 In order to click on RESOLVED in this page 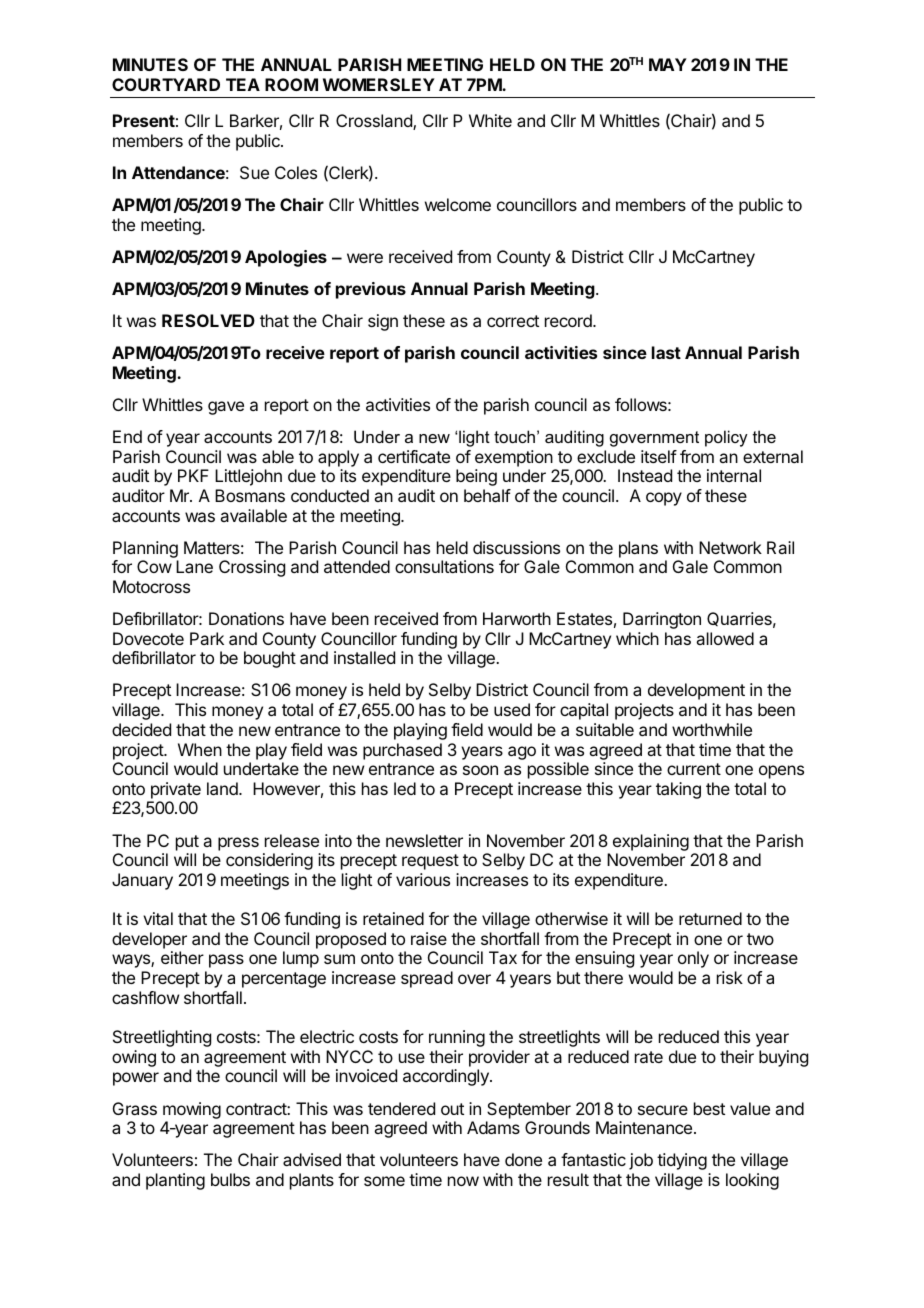, I will do `click(208, 320)`.
